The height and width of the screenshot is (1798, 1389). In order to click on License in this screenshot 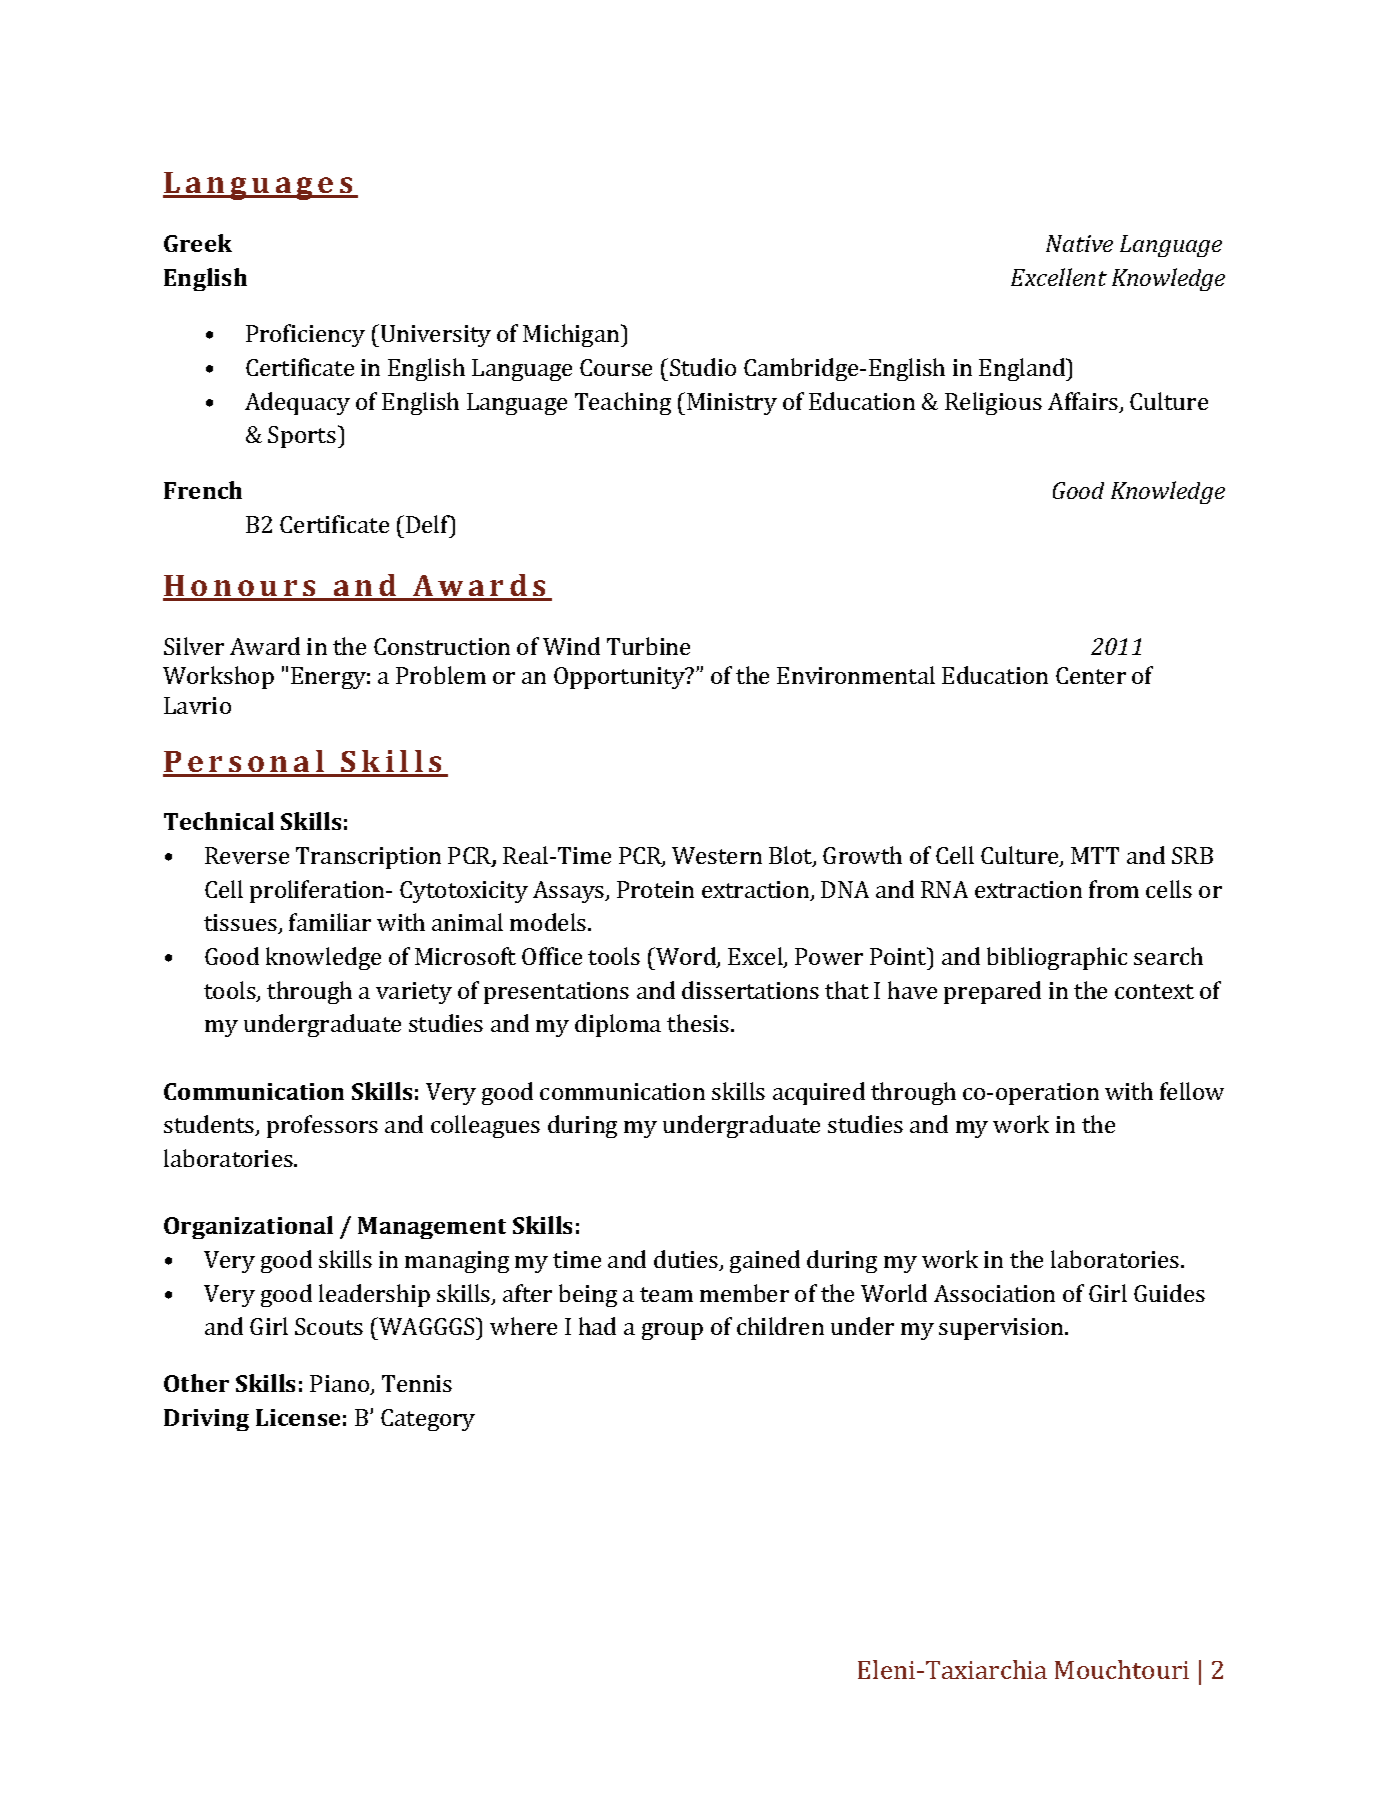, I will do `click(298, 1417)`.
